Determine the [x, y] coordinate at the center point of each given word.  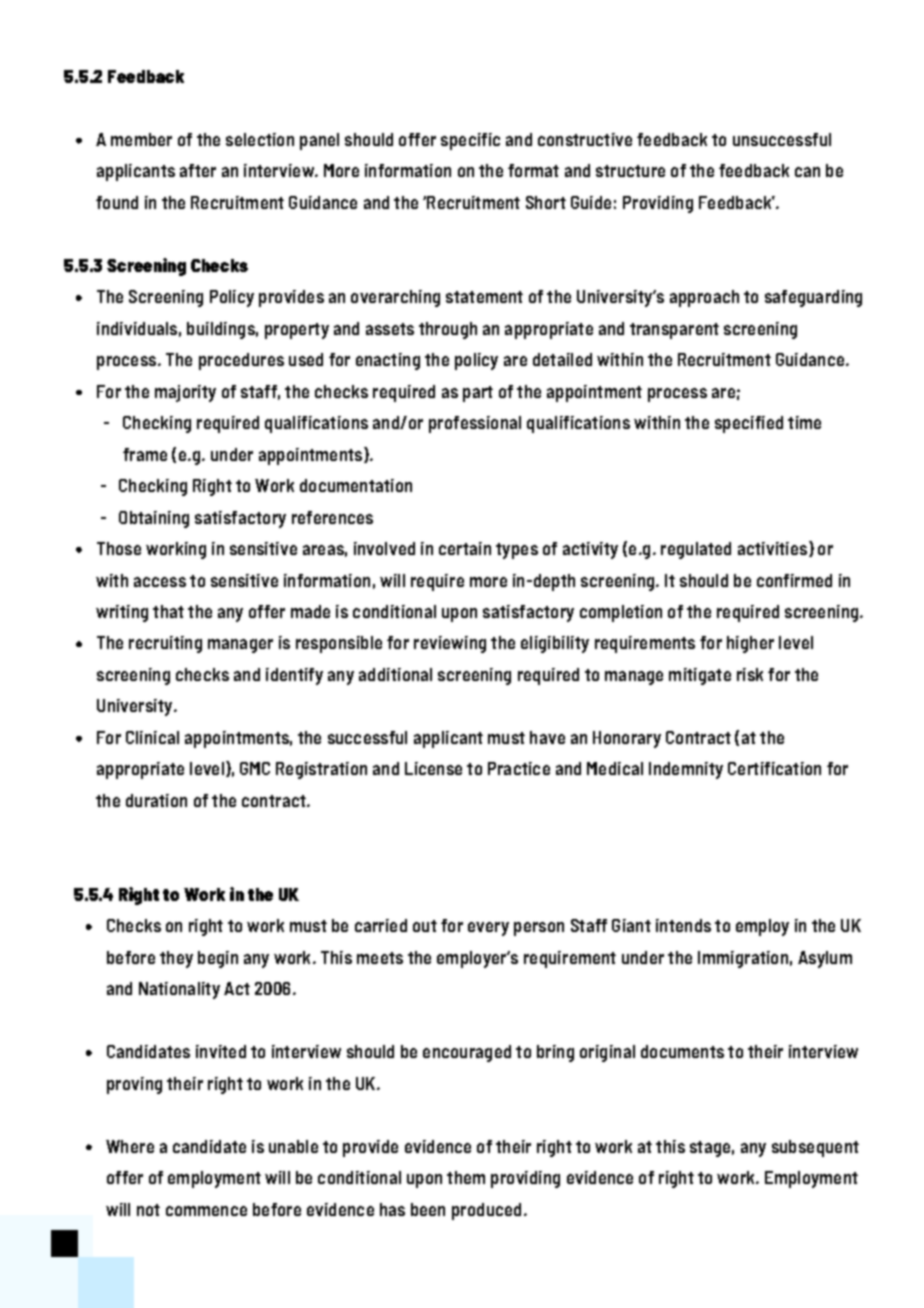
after [198, 170]
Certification [774, 768]
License [433, 768]
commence [206, 1211]
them [466, 1177]
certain [465, 548]
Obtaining [154, 519]
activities [772, 548]
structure [630, 171]
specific [470, 141]
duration [156, 800]
